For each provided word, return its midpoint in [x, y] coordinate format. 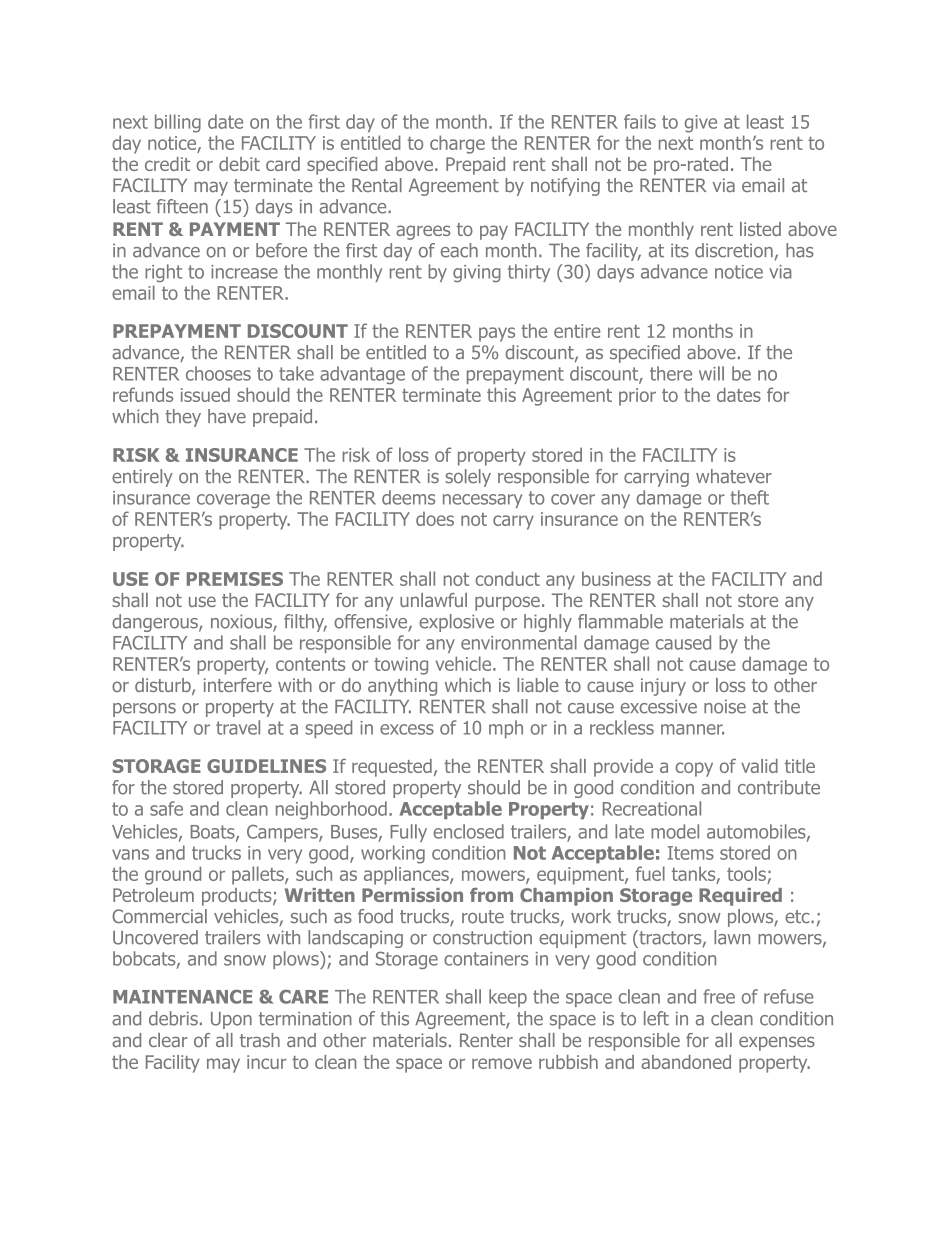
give [701, 124]
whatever [734, 476]
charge [457, 144]
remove [502, 1063]
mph [506, 729]
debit [239, 164]
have [227, 416]
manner [692, 729]
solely [468, 478]
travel [238, 727]
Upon [231, 1020]
